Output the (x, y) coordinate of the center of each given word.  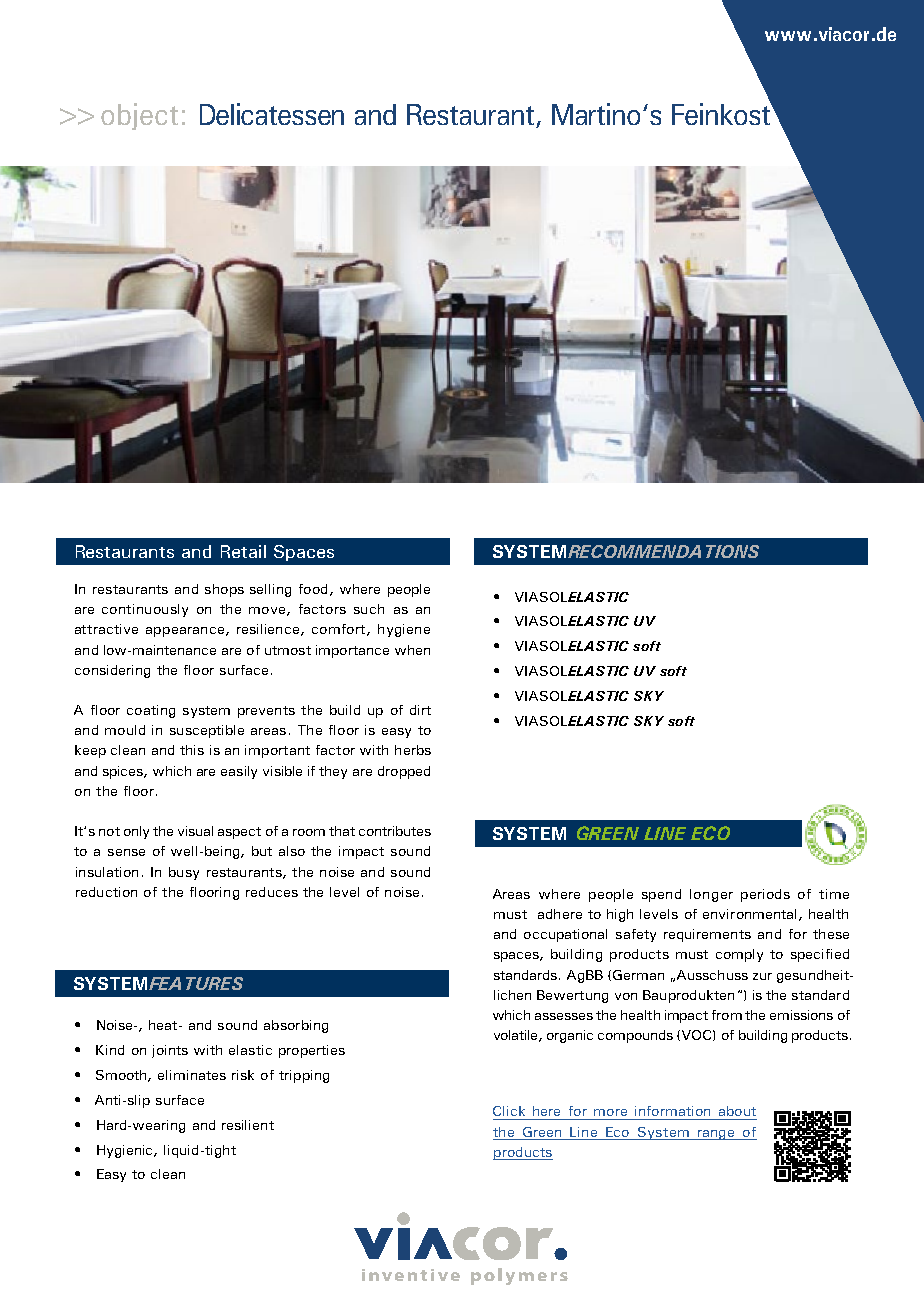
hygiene (404, 630)
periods (765, 895)
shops (224, 590)
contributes (395, 831)
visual (195, 831)
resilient (248, 1125)
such (369, 609)
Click (509, 1111)
